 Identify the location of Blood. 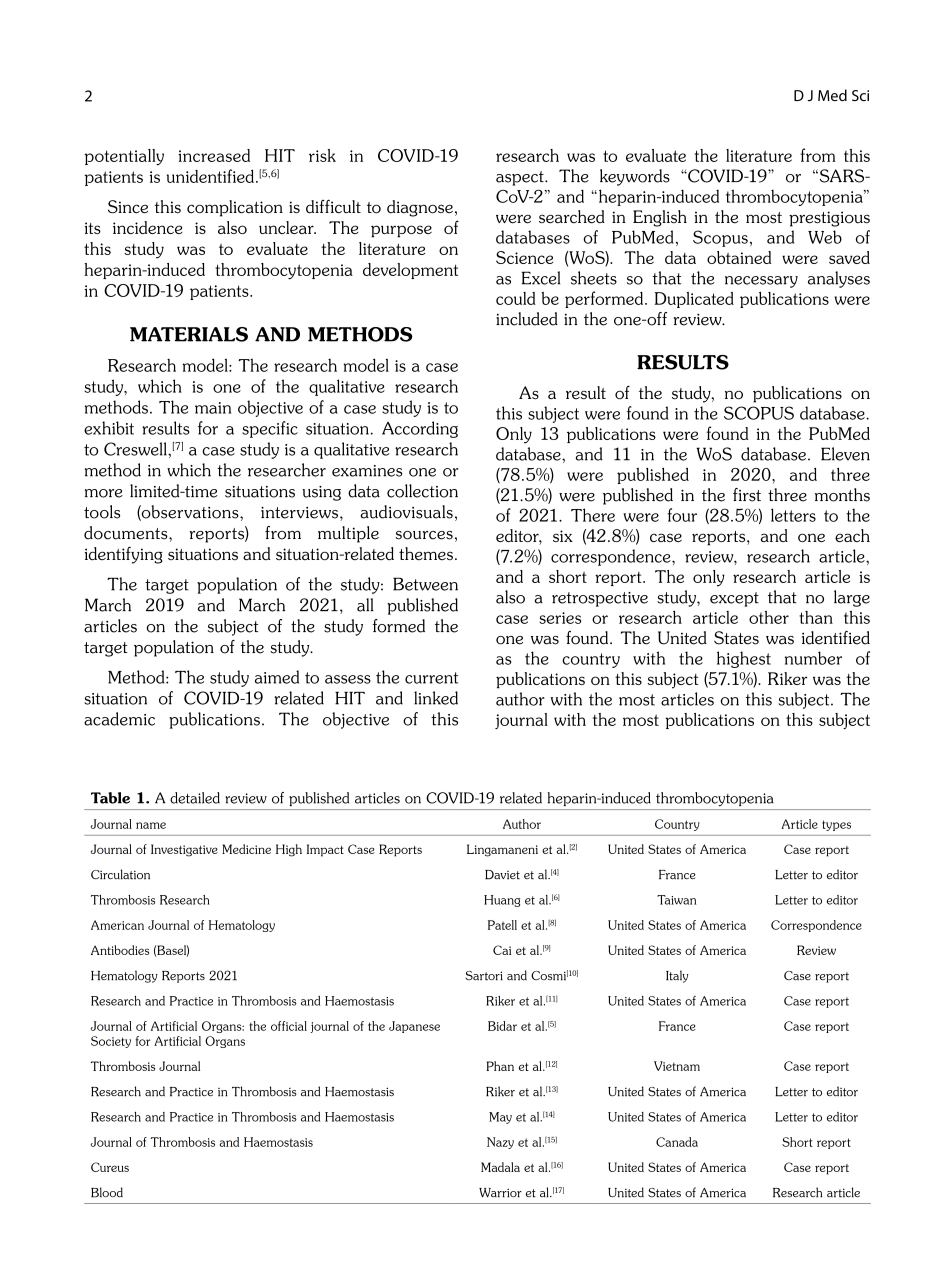
(107, 1192).
